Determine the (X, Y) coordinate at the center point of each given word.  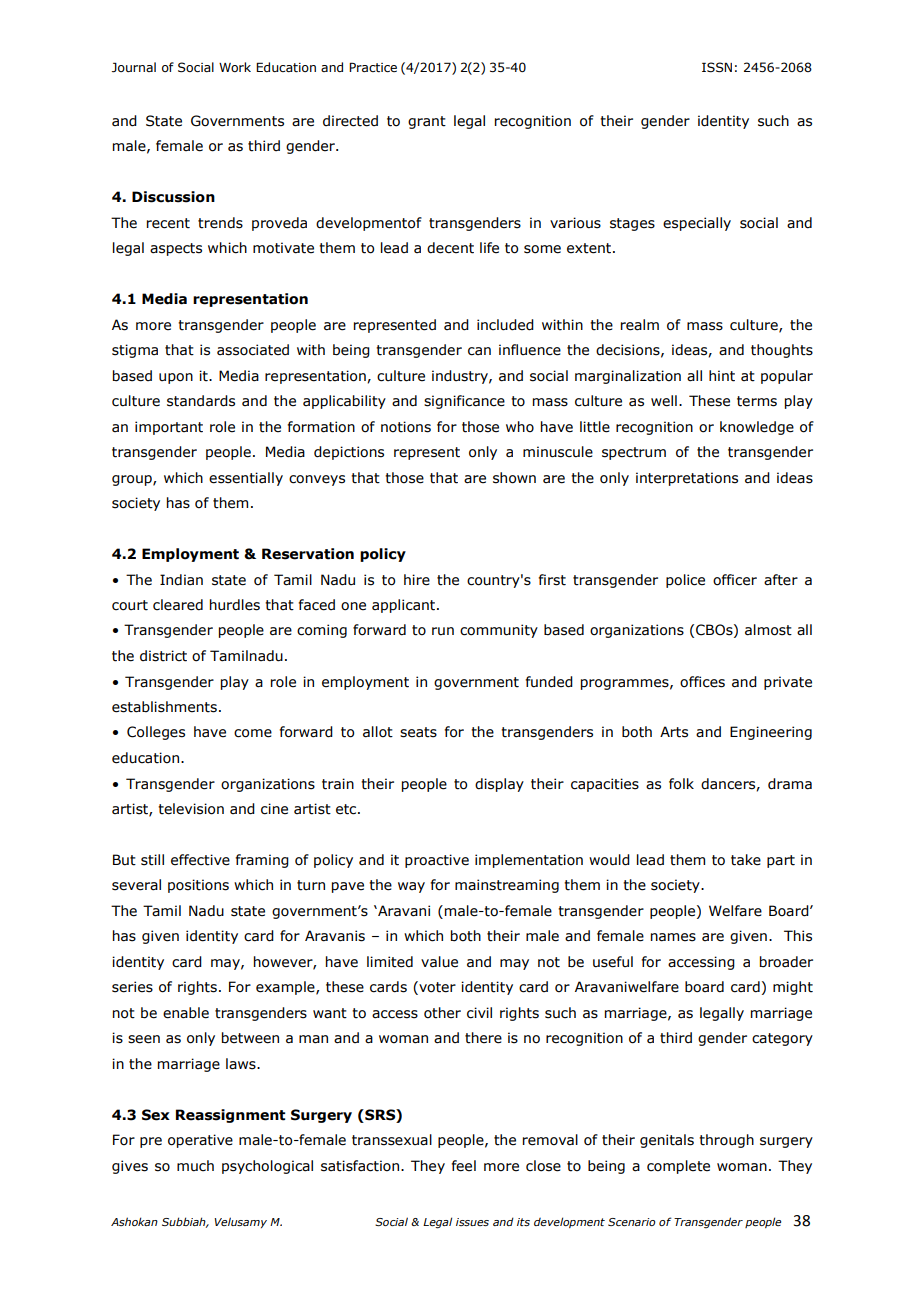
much (195, 1166)
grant (427, 122)
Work (235, 67)
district (163, 656)
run (443, 631)
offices (702, 682)
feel (464, 1166)
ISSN (717, 67)
